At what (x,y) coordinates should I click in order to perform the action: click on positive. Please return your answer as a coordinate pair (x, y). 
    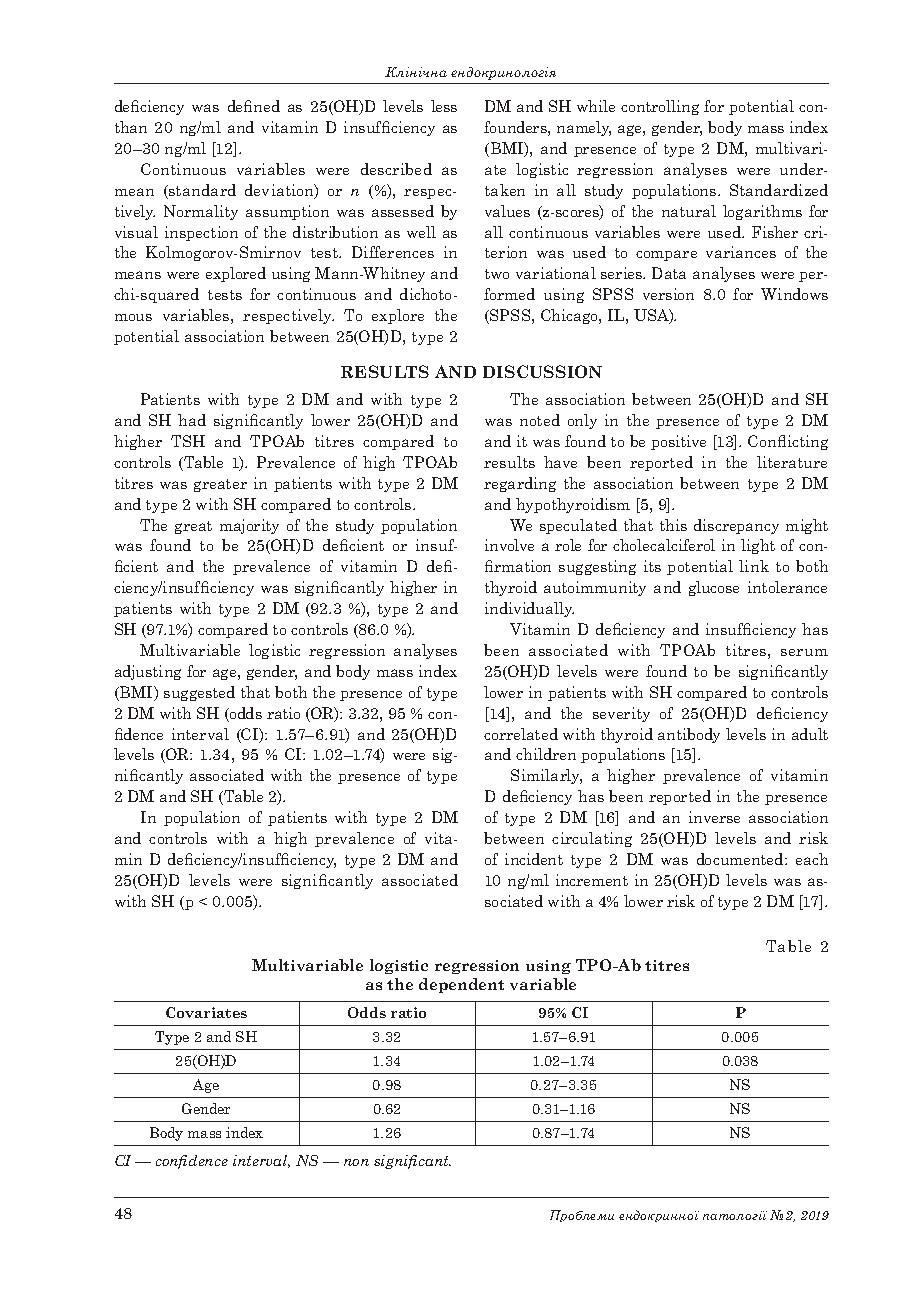
    Looking at the image, I should click on (678, 442).
